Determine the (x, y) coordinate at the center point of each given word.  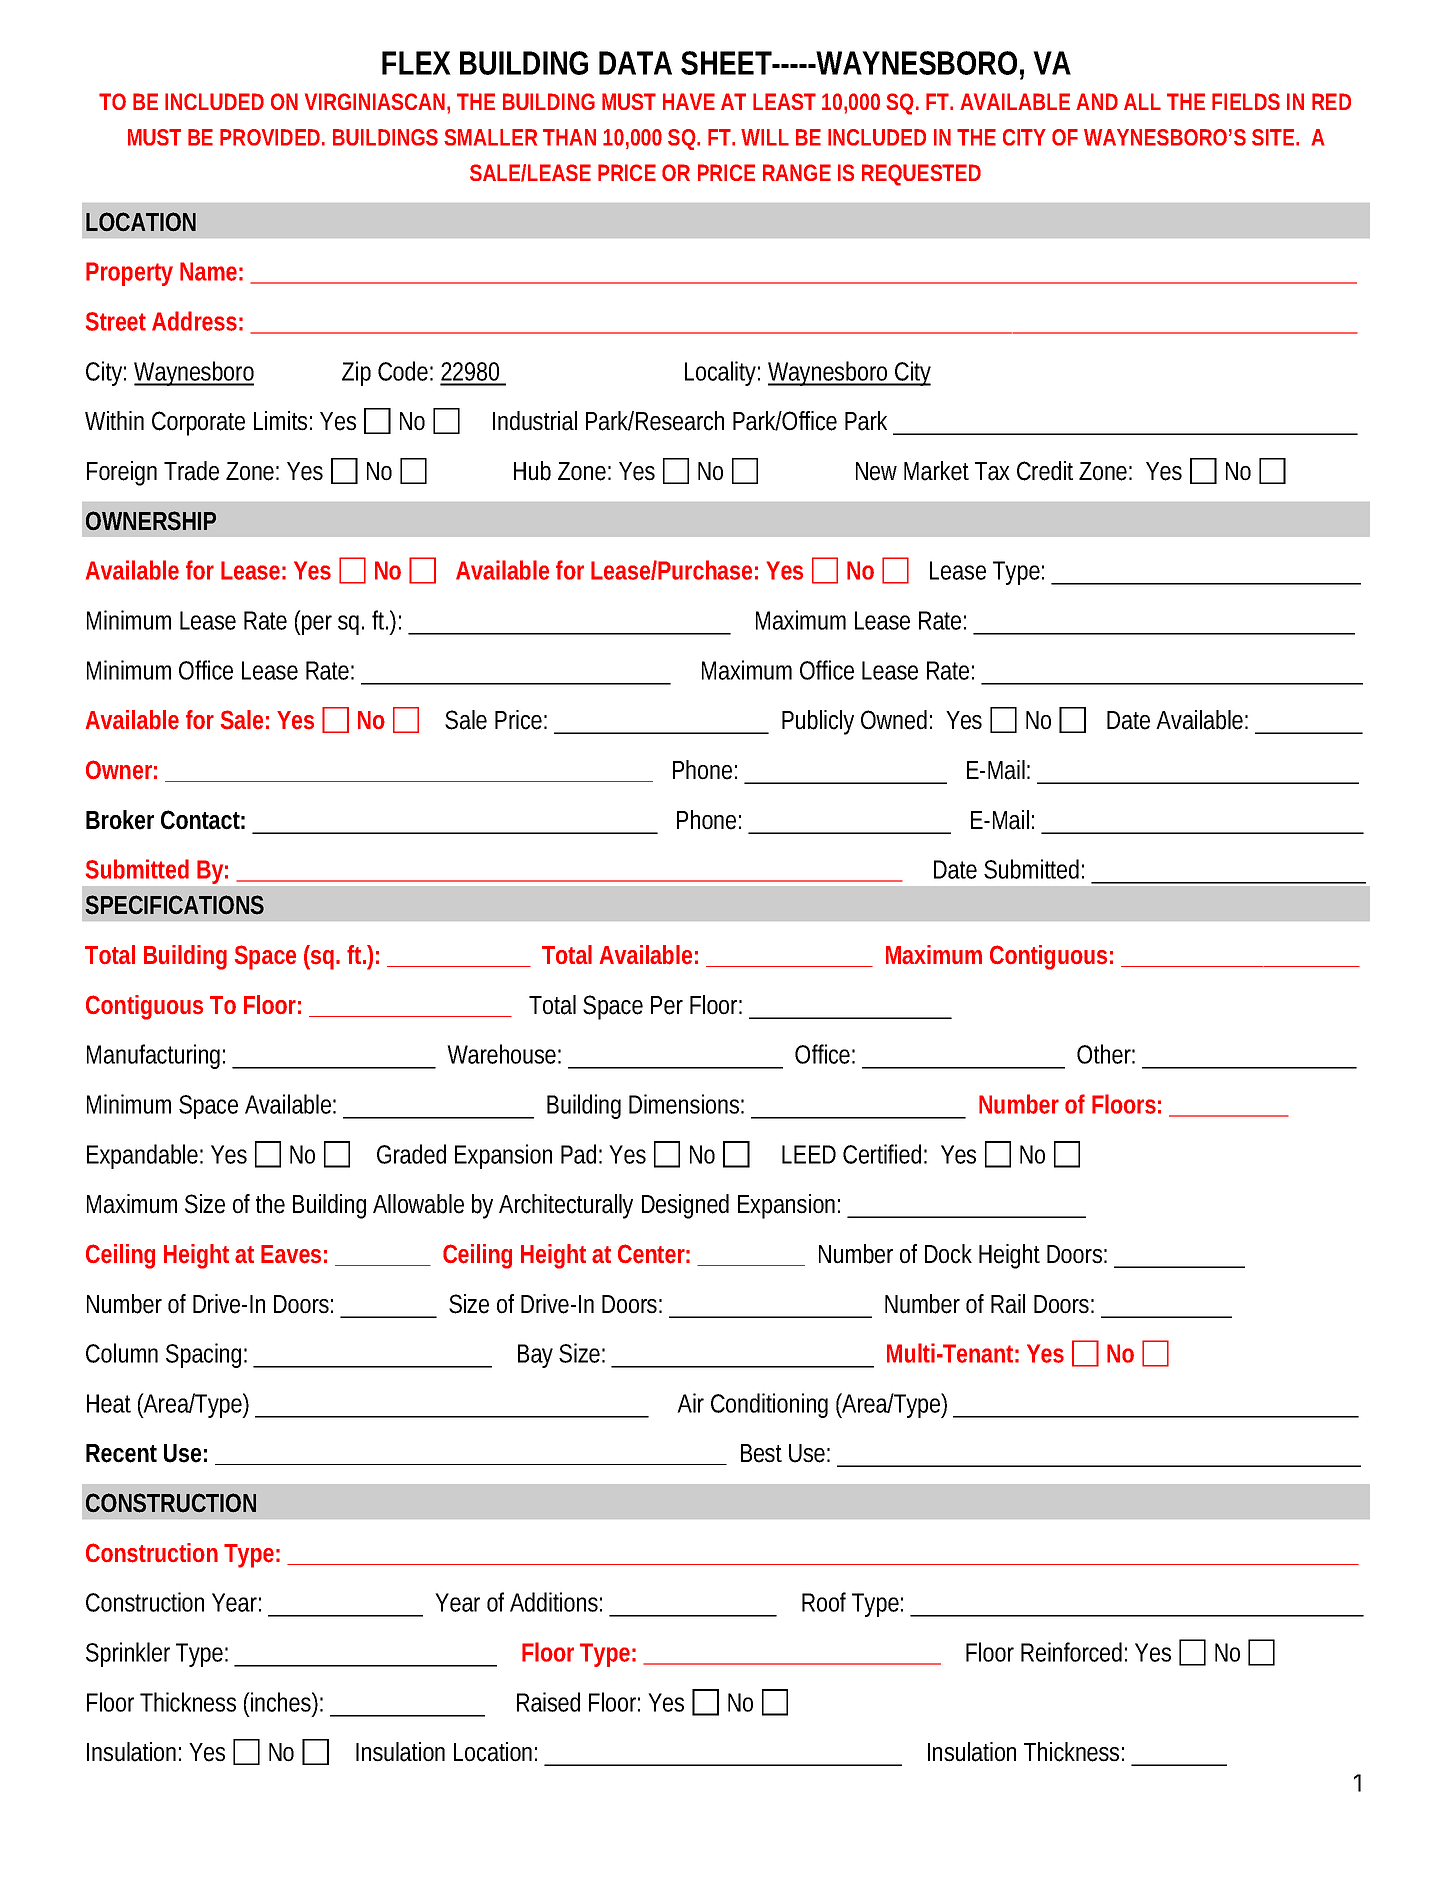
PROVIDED (270, 137)
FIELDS (1246, 101)
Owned (894, 720)
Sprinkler (128, 1654)
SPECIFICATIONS (174, 905)
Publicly (818, 722)
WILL (765, 137)
